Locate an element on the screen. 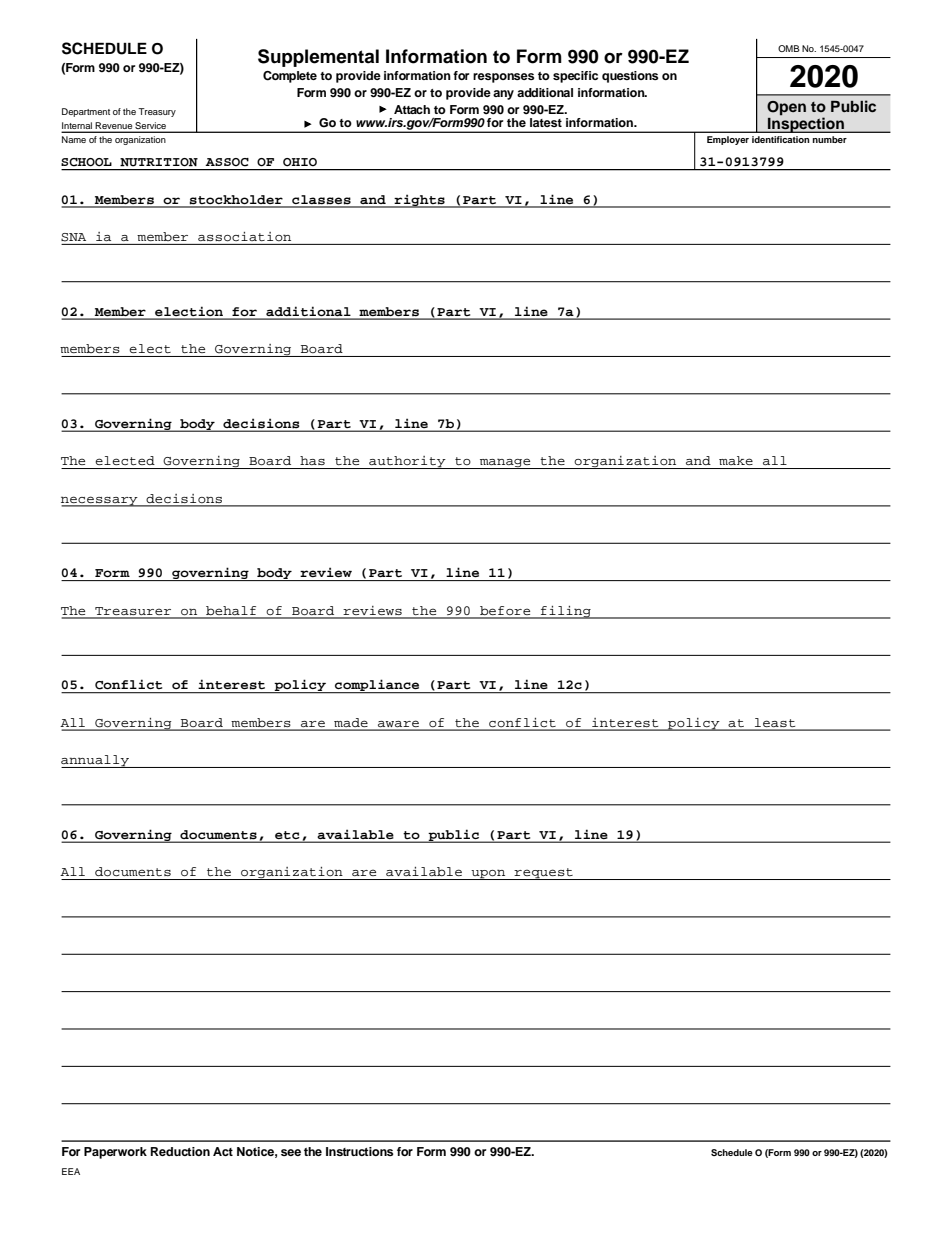 Image resolution: width=952 pixels, height=1233 pixels. Treasury is located at coordinates (157, 112).
